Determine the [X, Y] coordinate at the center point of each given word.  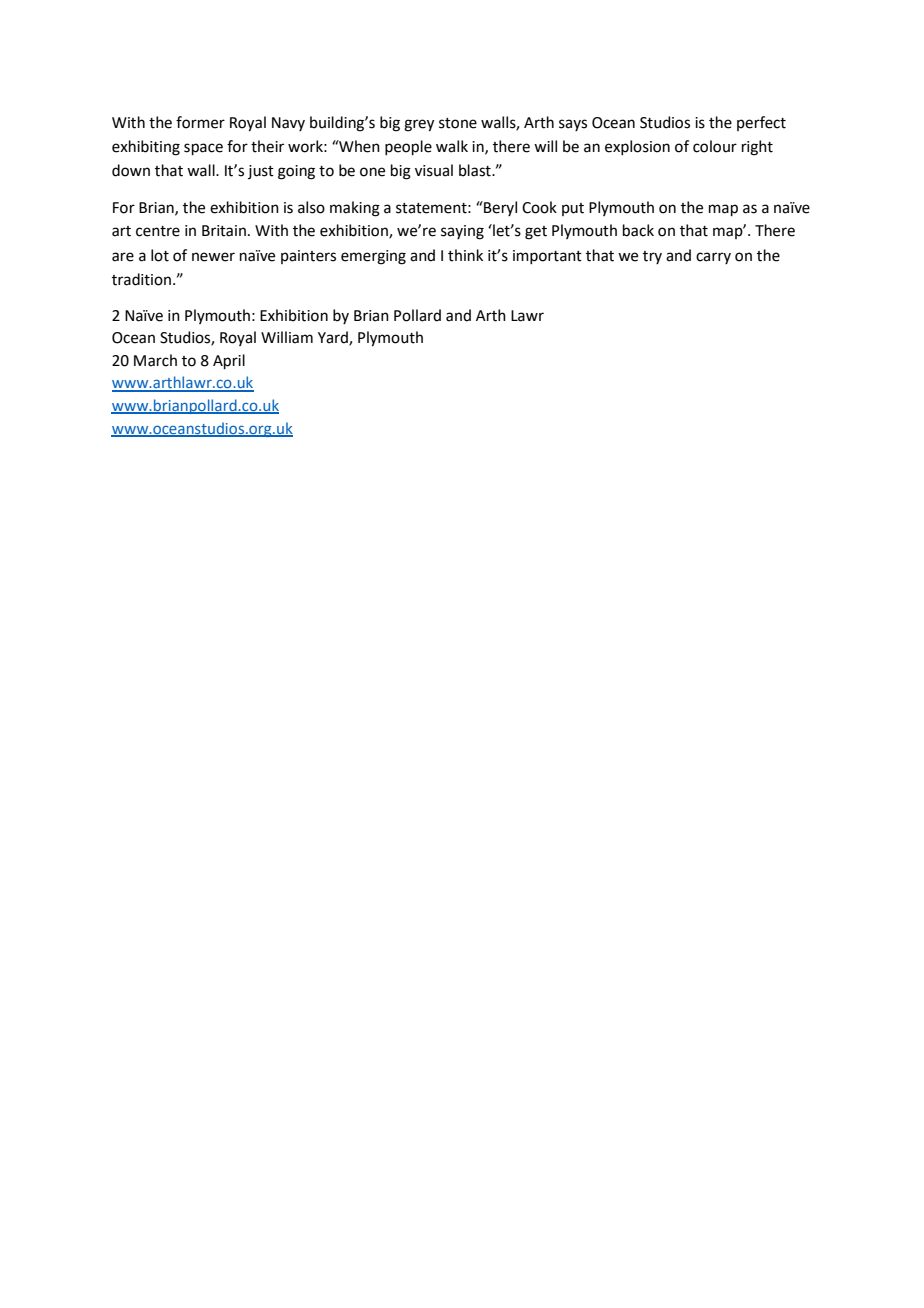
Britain [224, 231]
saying [462, 232]
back [638, 230]
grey [419, 125]
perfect [761, 123]
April [229, 361]
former [200, 122]
